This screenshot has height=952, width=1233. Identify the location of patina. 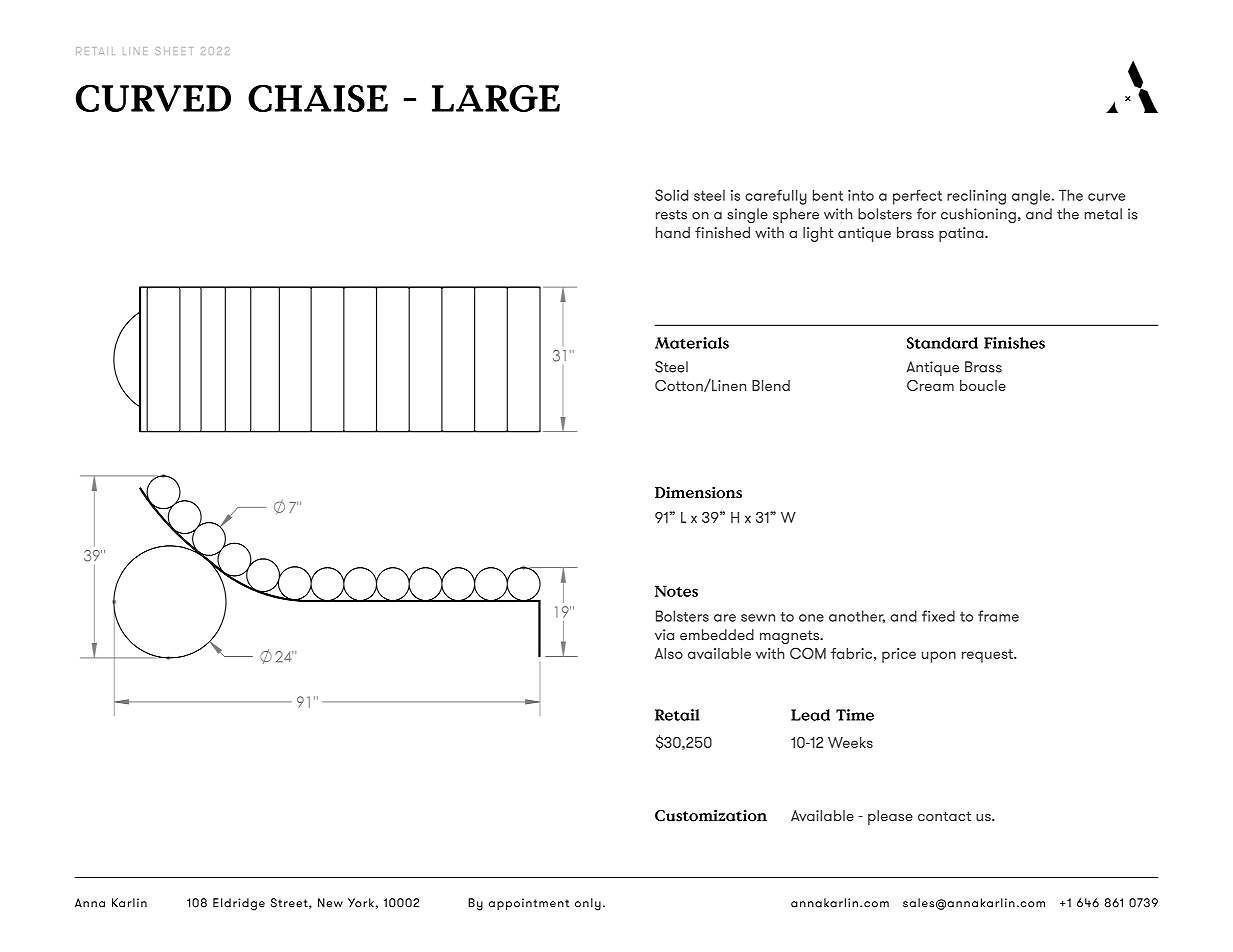
(962, 234).
